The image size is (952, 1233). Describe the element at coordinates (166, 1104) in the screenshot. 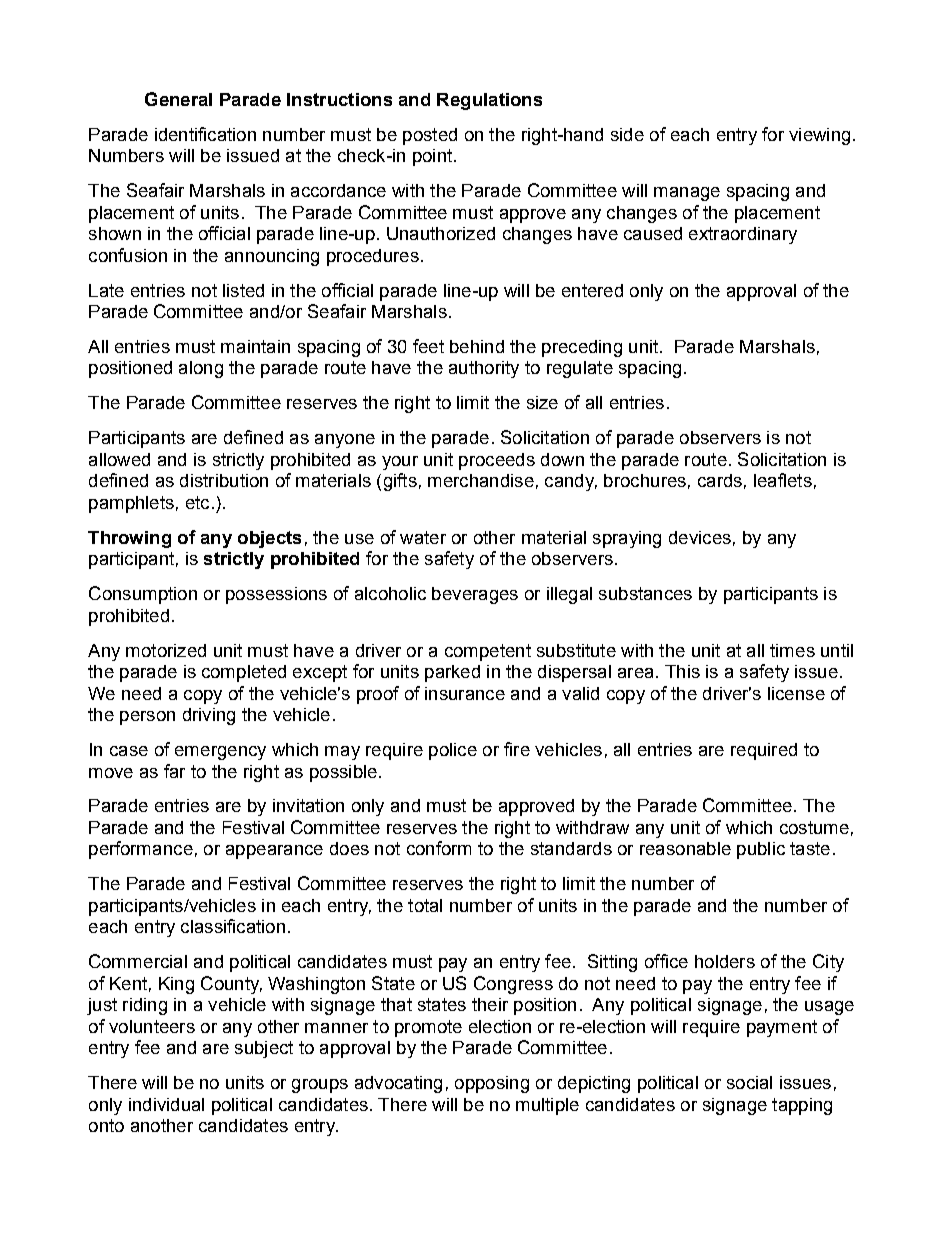

I see `individual` at that location.
